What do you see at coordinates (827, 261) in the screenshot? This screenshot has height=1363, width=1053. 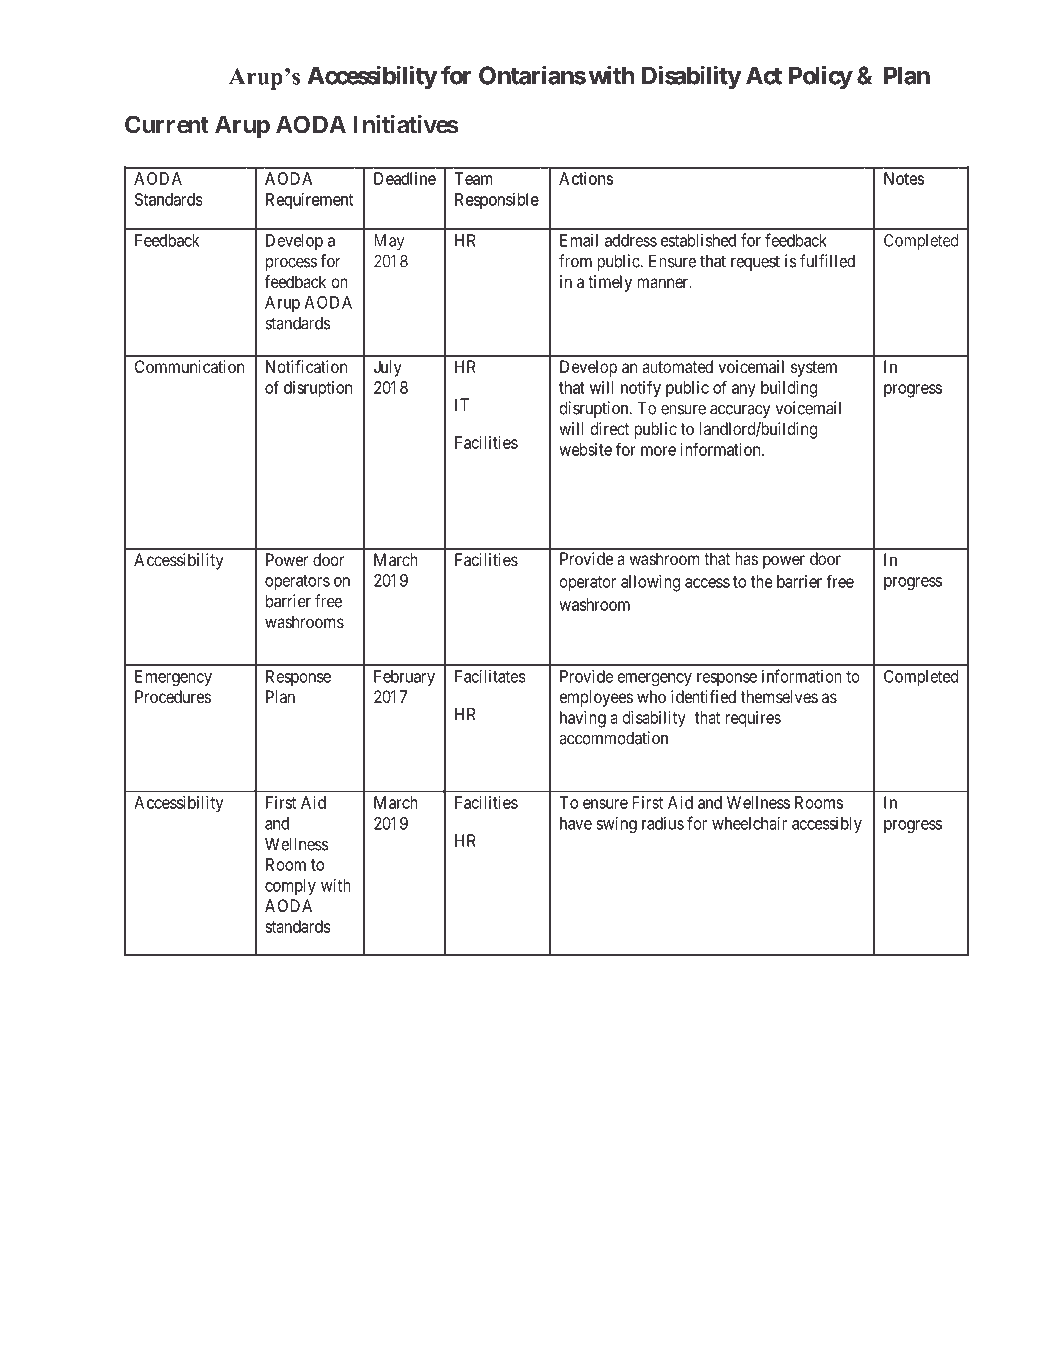 I see `fulfilled` at bounding box center [827, 261].
